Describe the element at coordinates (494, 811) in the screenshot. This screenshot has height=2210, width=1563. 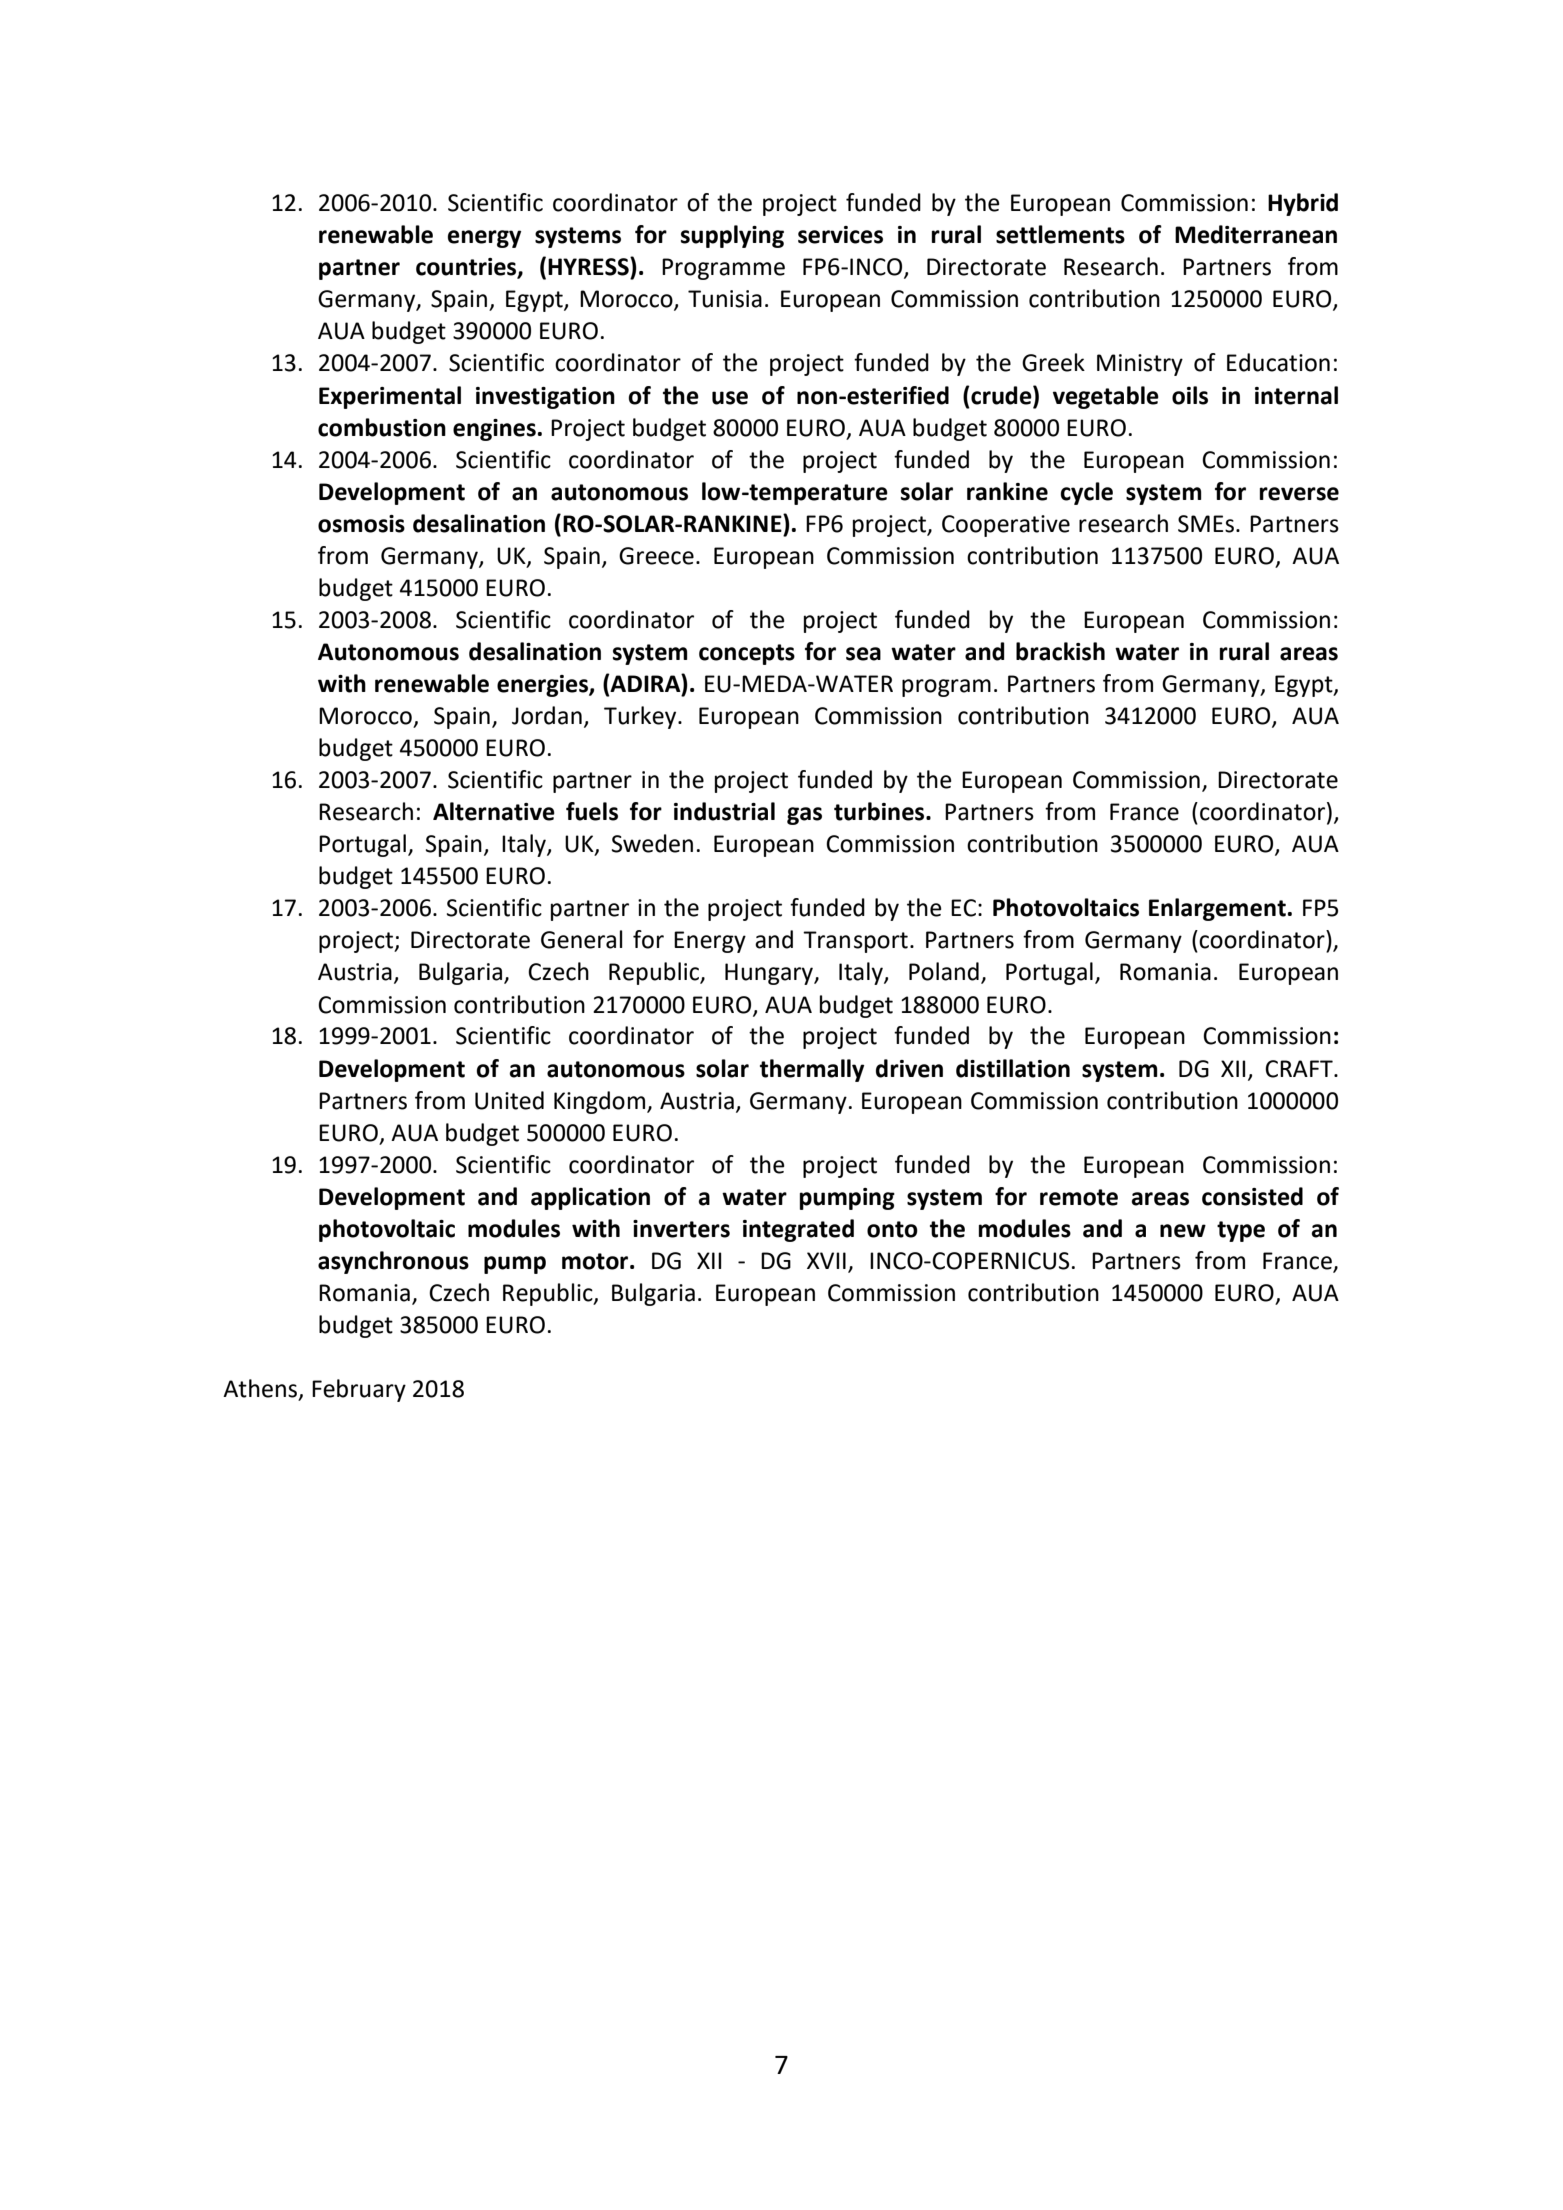
I see `Alternative` at that location.
